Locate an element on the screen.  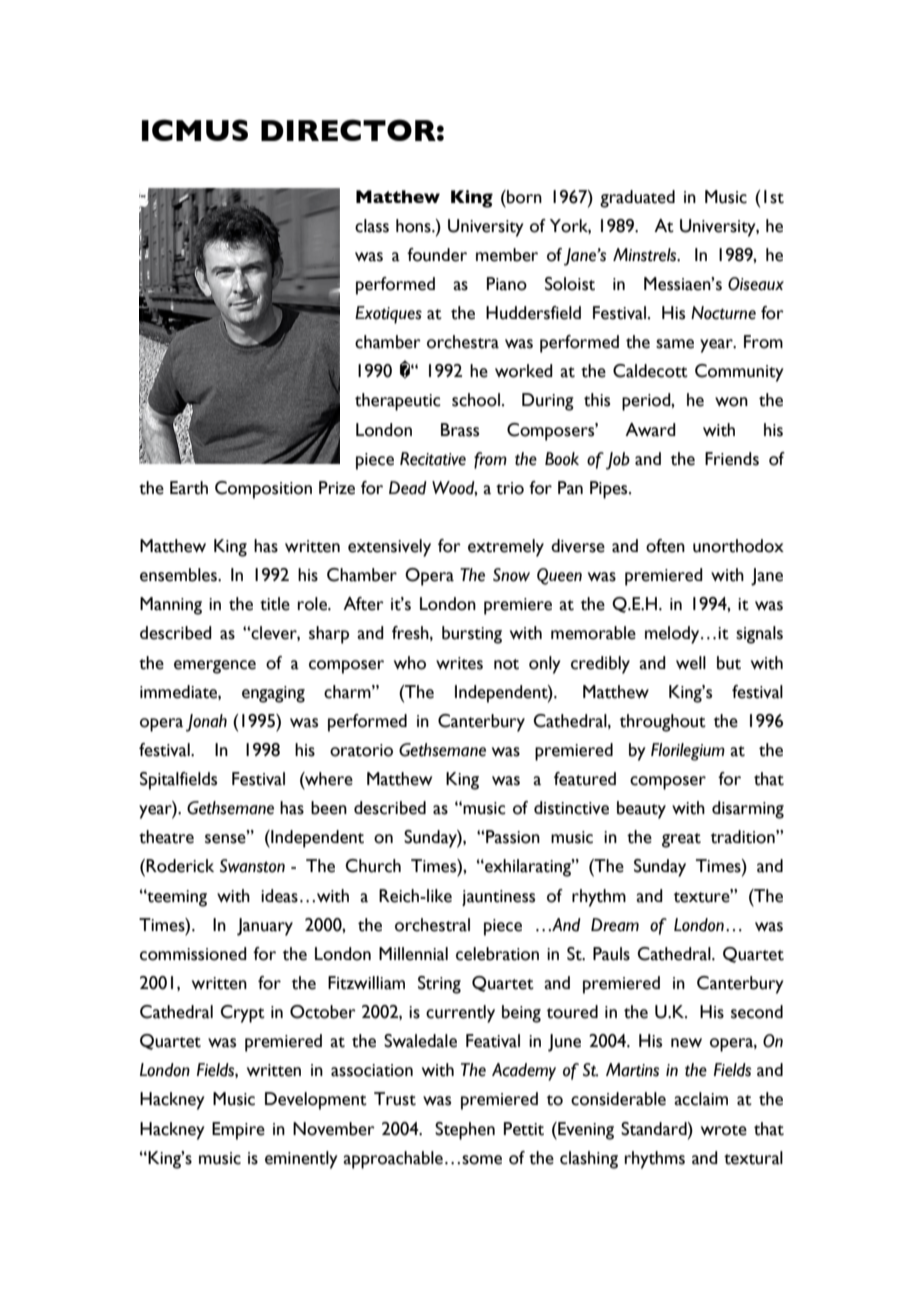
Brass is located at coordinates (460, 430).
